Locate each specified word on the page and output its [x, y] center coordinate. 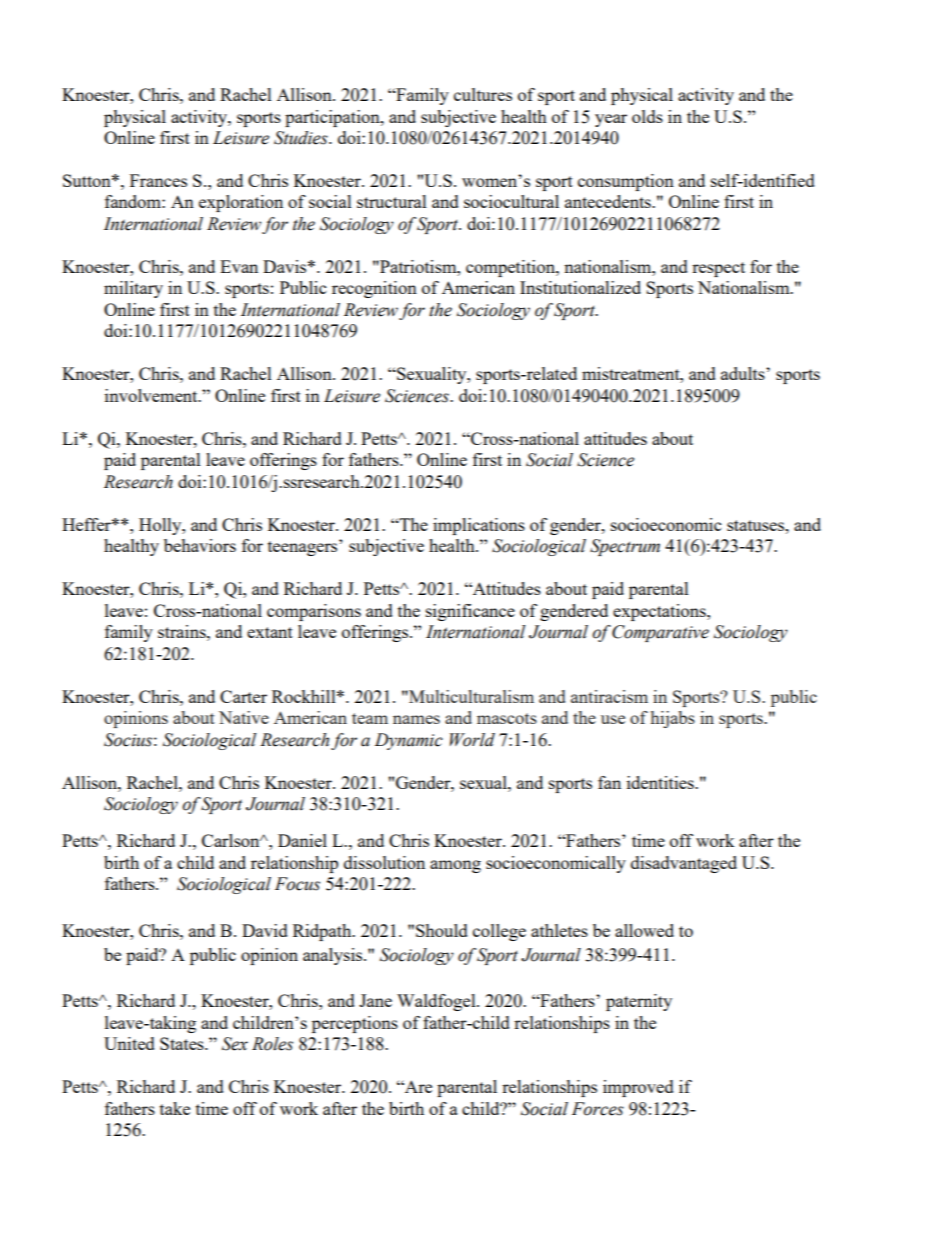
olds [647, 116]
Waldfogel [437, 1002]
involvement [152, 395]
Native [244, 717]
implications [479, 526]
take [175, 1108]
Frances [158, 180]
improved [638, 1088]
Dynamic [409, 741]
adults [744, 373]
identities [661, 782]
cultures [483, 94]
